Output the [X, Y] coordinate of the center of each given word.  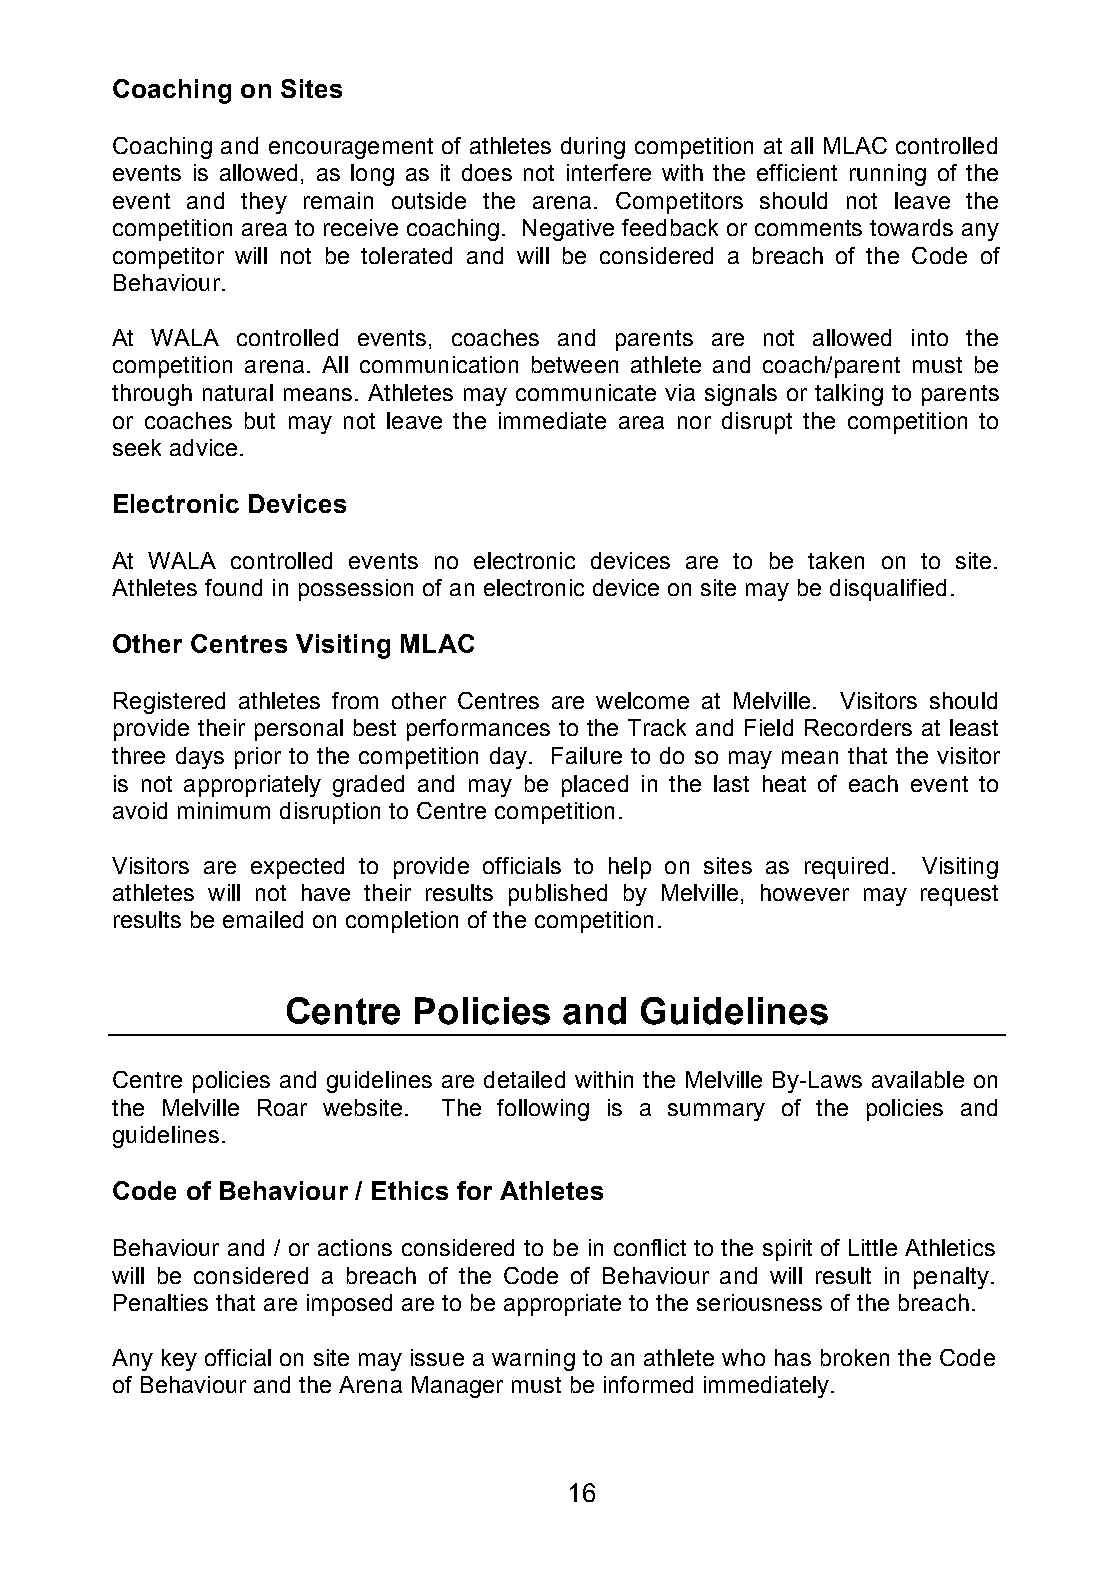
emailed [263, 919]
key [179, 1360]
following [543, 1110]
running [888, 175]
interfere [609, 172]
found [233, 587]
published [558, 895]
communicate [586, 392]
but [260, 420]
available [918, 1079]
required [846, 868]
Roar [282, 1107]
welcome [642, 700]
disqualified [888, 590]
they [264, 203]
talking [849, 395]
